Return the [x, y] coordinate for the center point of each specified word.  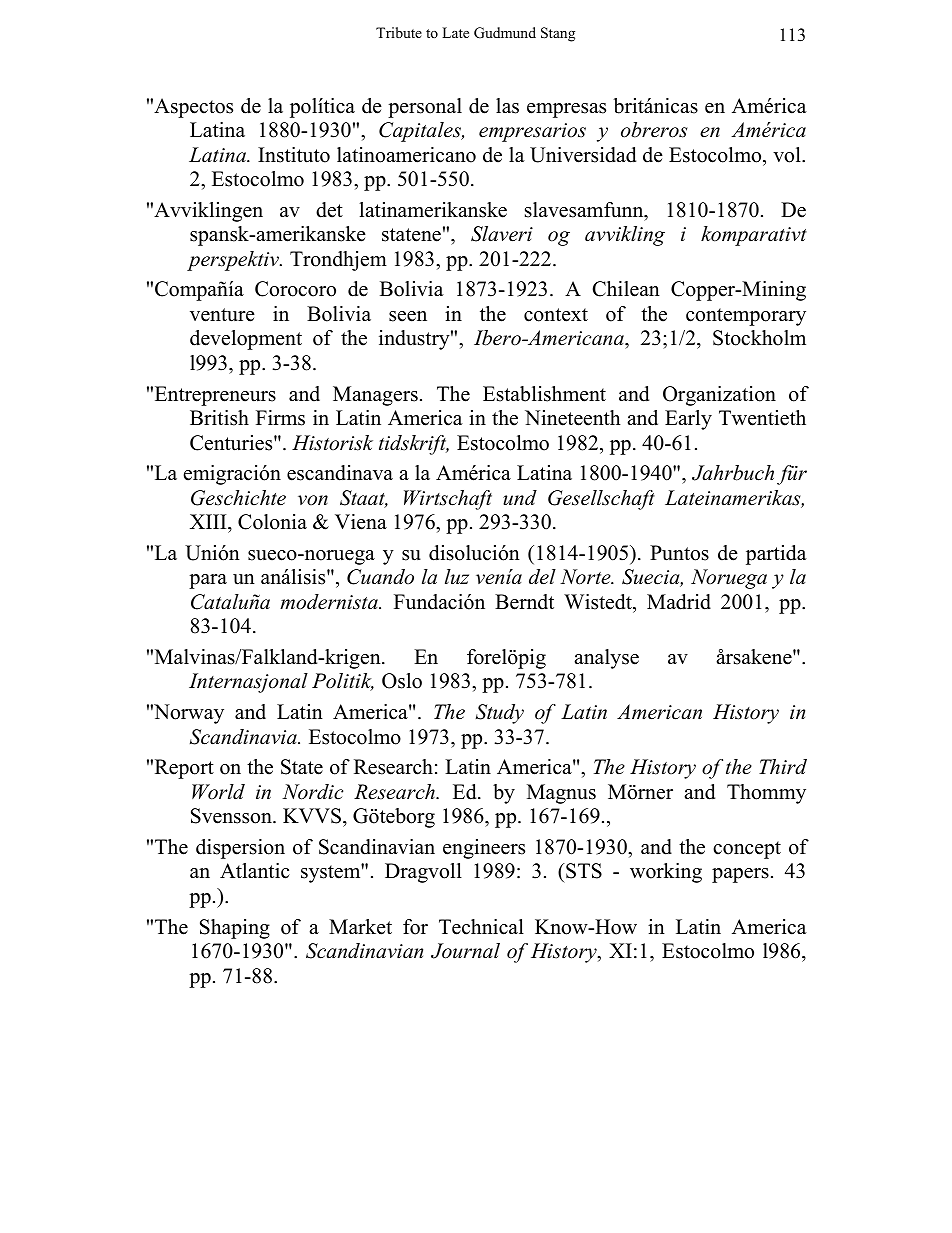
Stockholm [759, 338]
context [556, 315]
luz [457, 577]
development [246, 340]
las [507, 106]
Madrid [679, 602]
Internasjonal [248, 683]
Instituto [294, 155]
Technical [481, 927]
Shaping [235, 929]
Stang [558, 34]
